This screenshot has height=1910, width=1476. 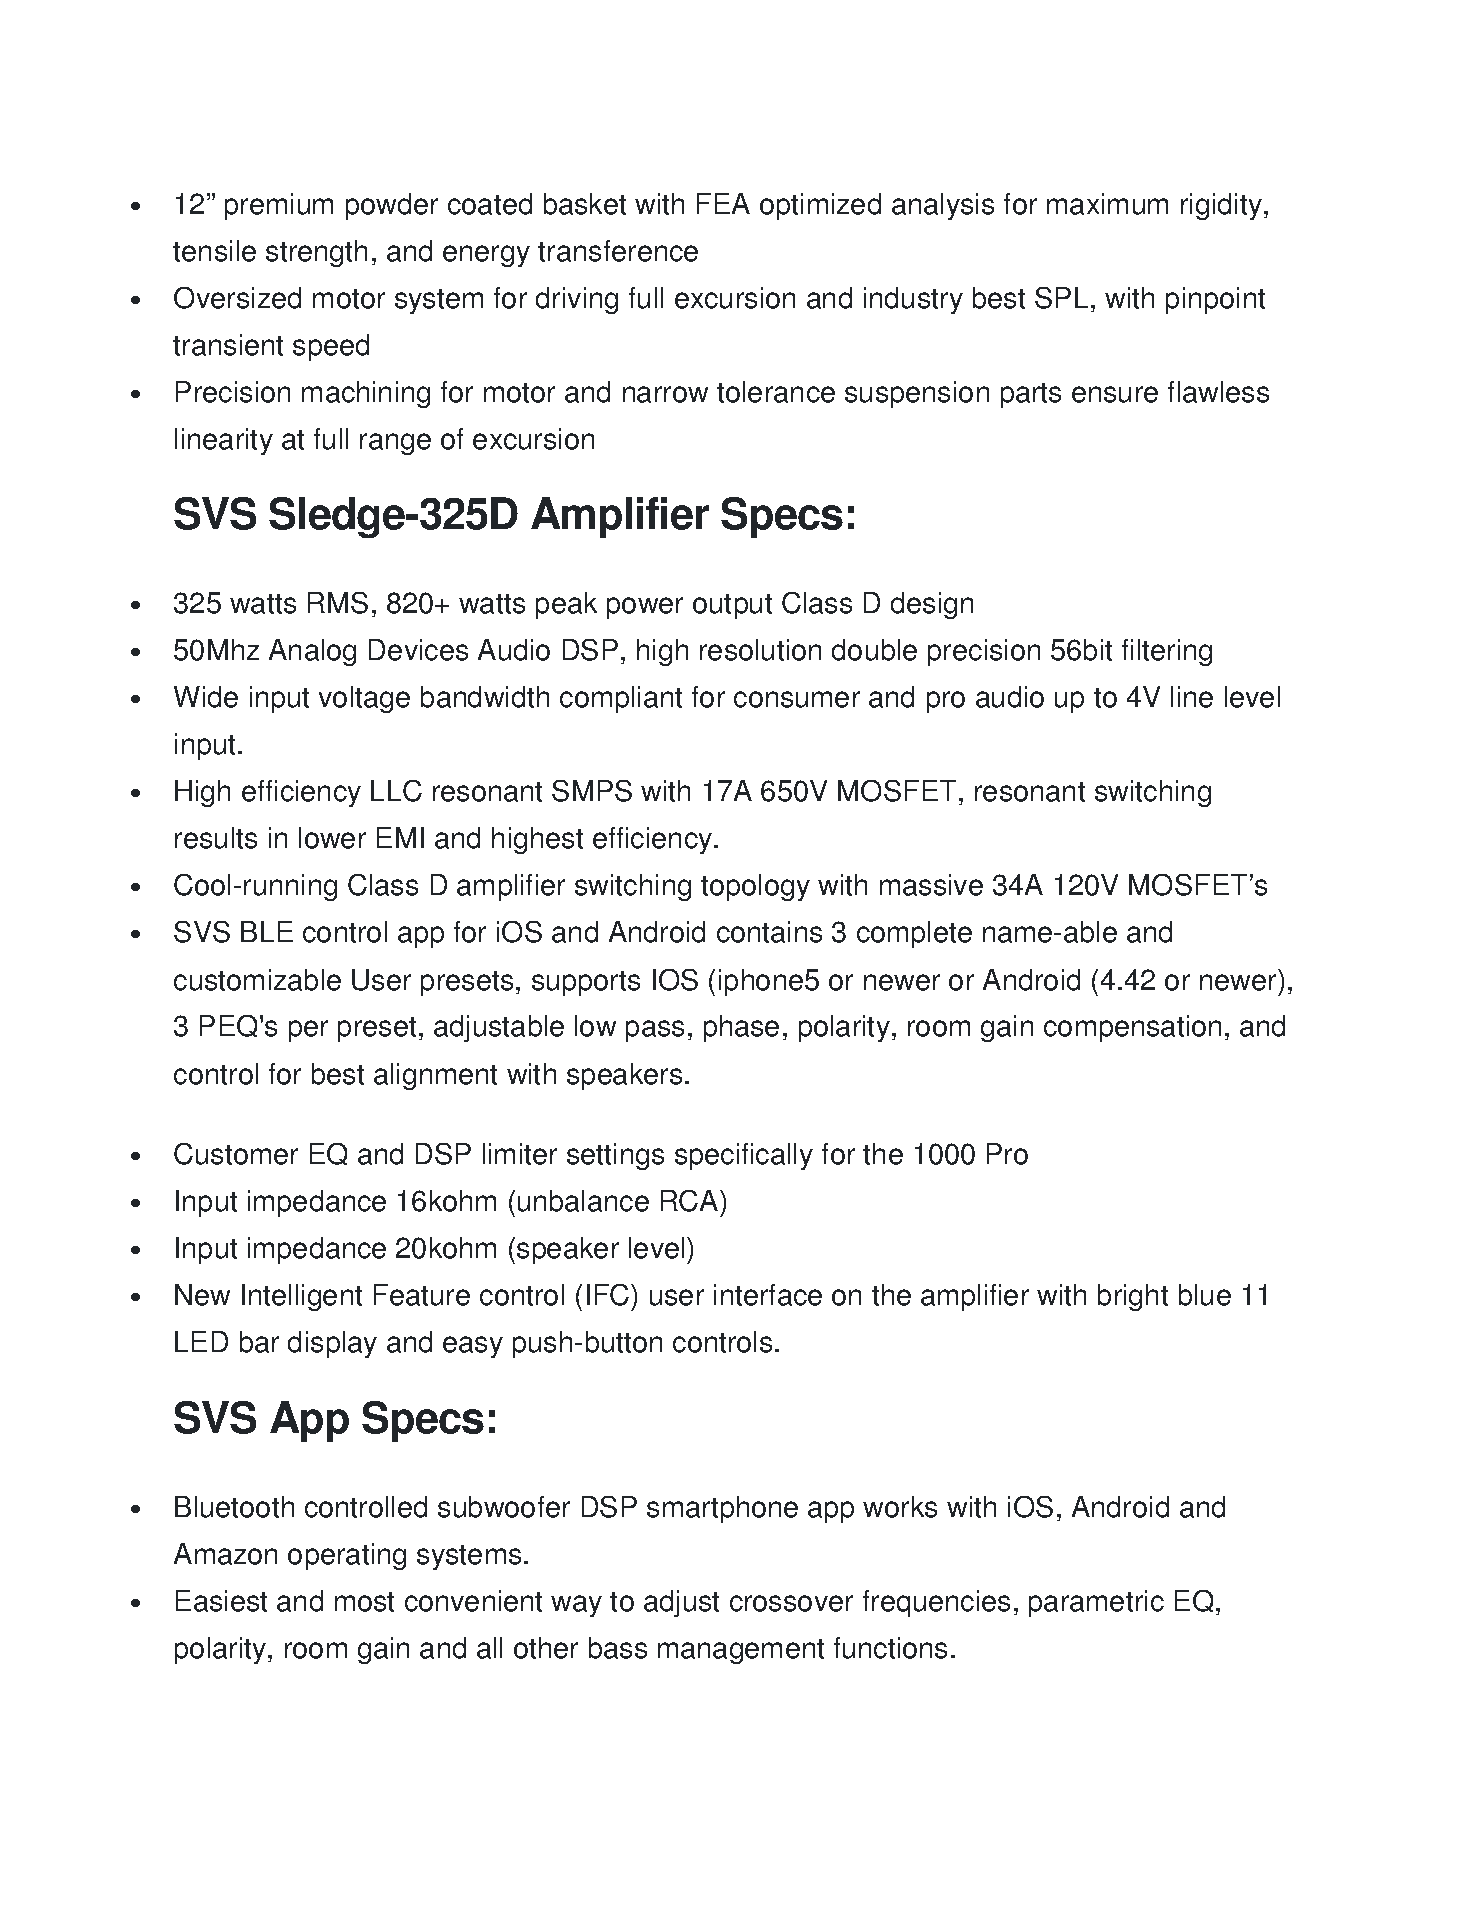 I want to click on output, so click(x=732, y=606).
